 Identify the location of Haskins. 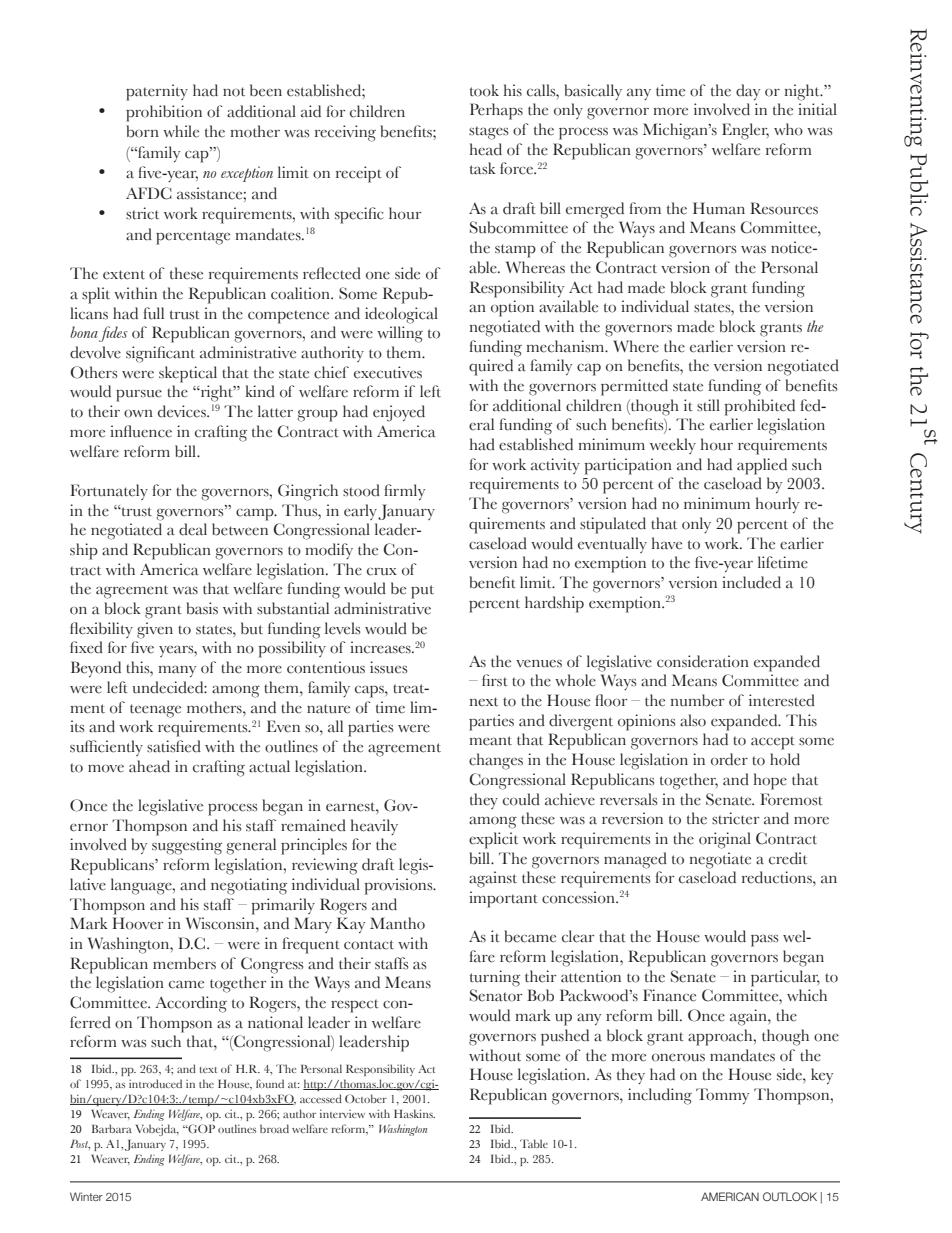
(414, 1113).
